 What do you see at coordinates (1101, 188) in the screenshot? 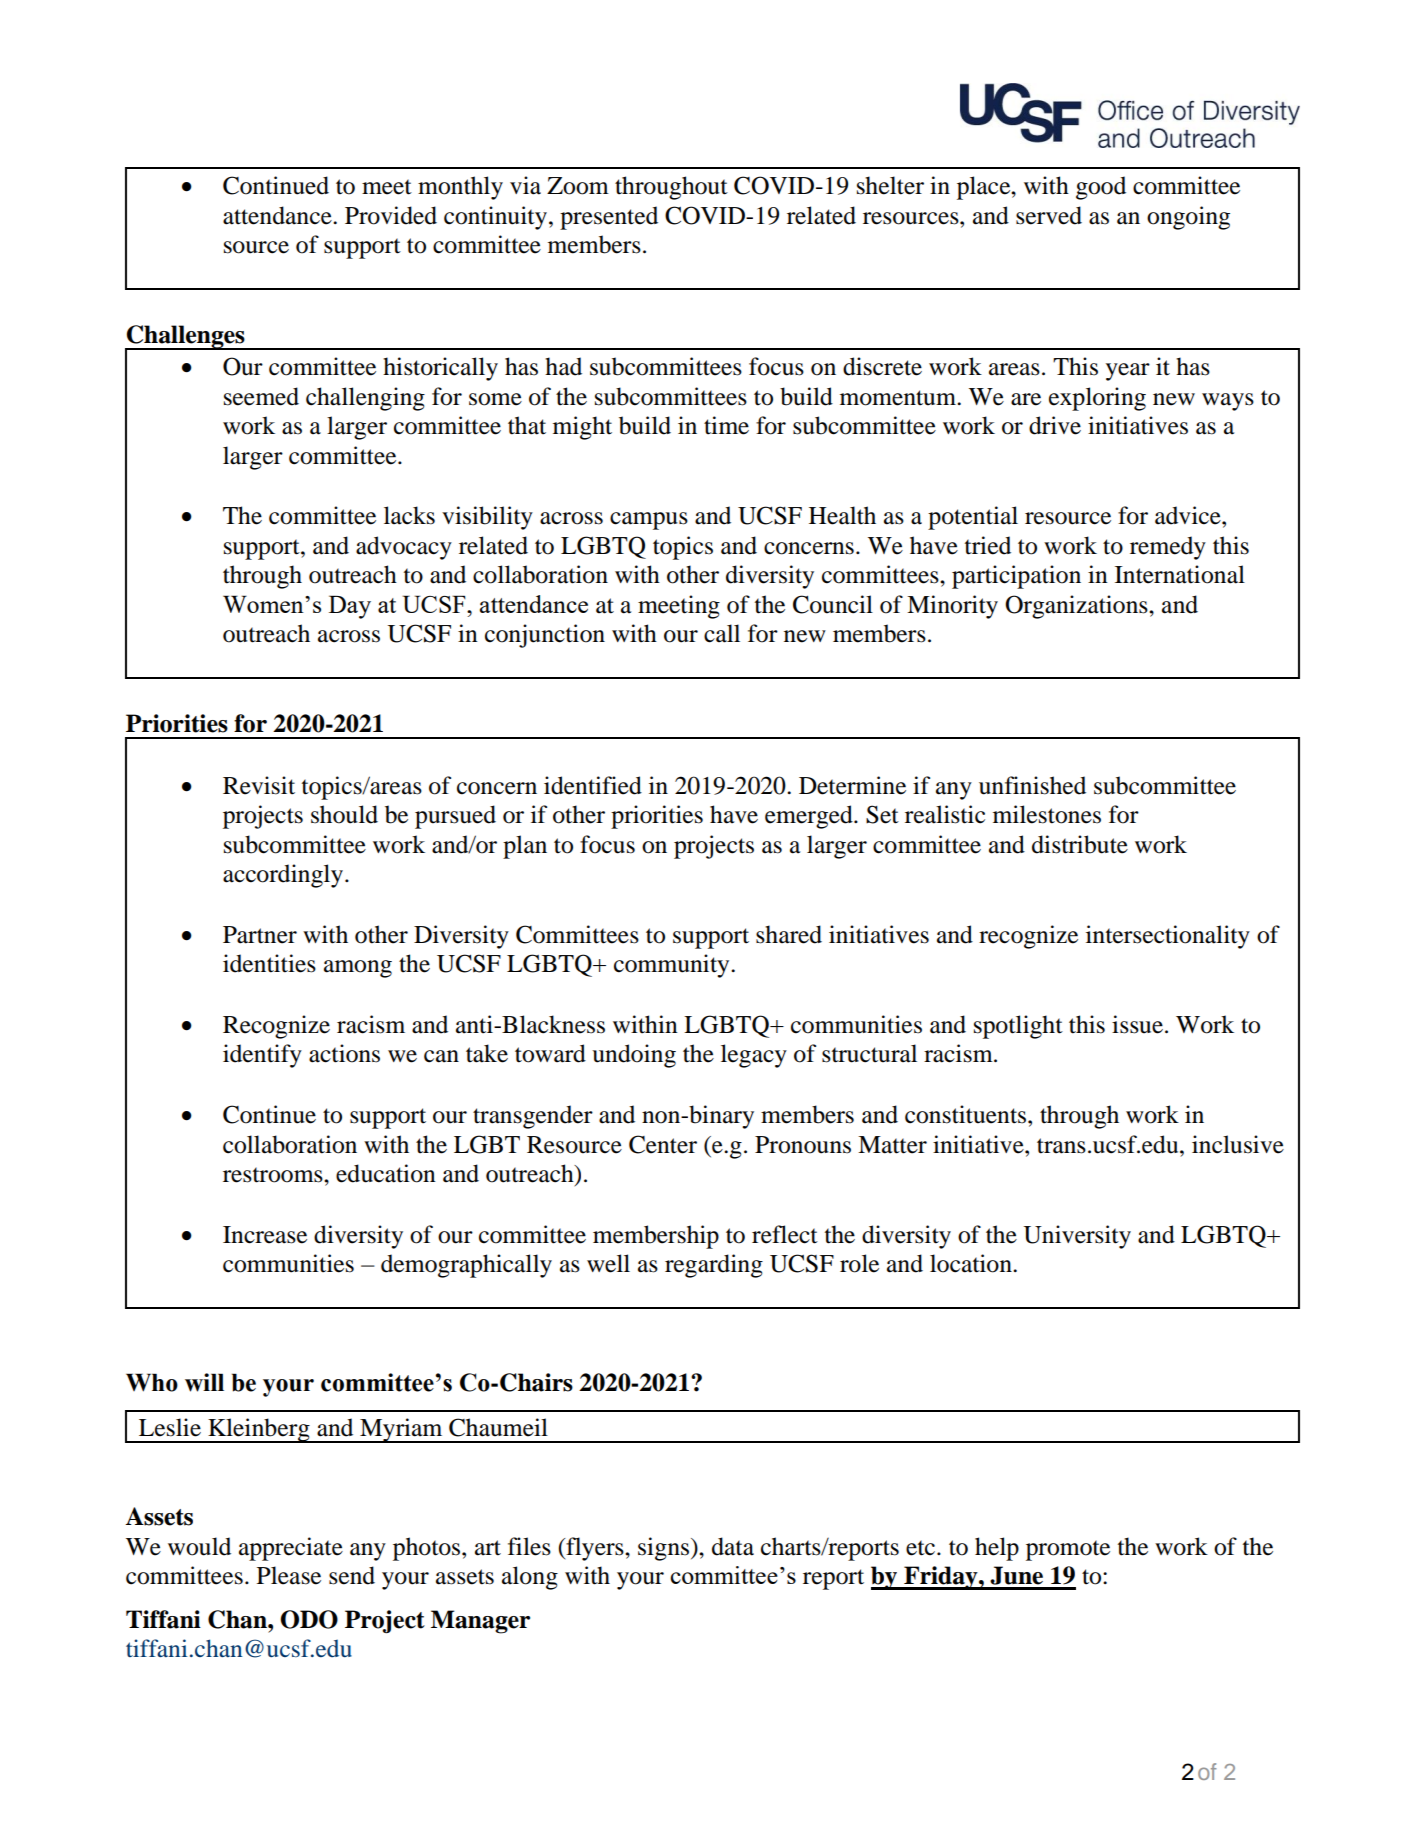
I see `good` at bounding box center [1101, 188].
